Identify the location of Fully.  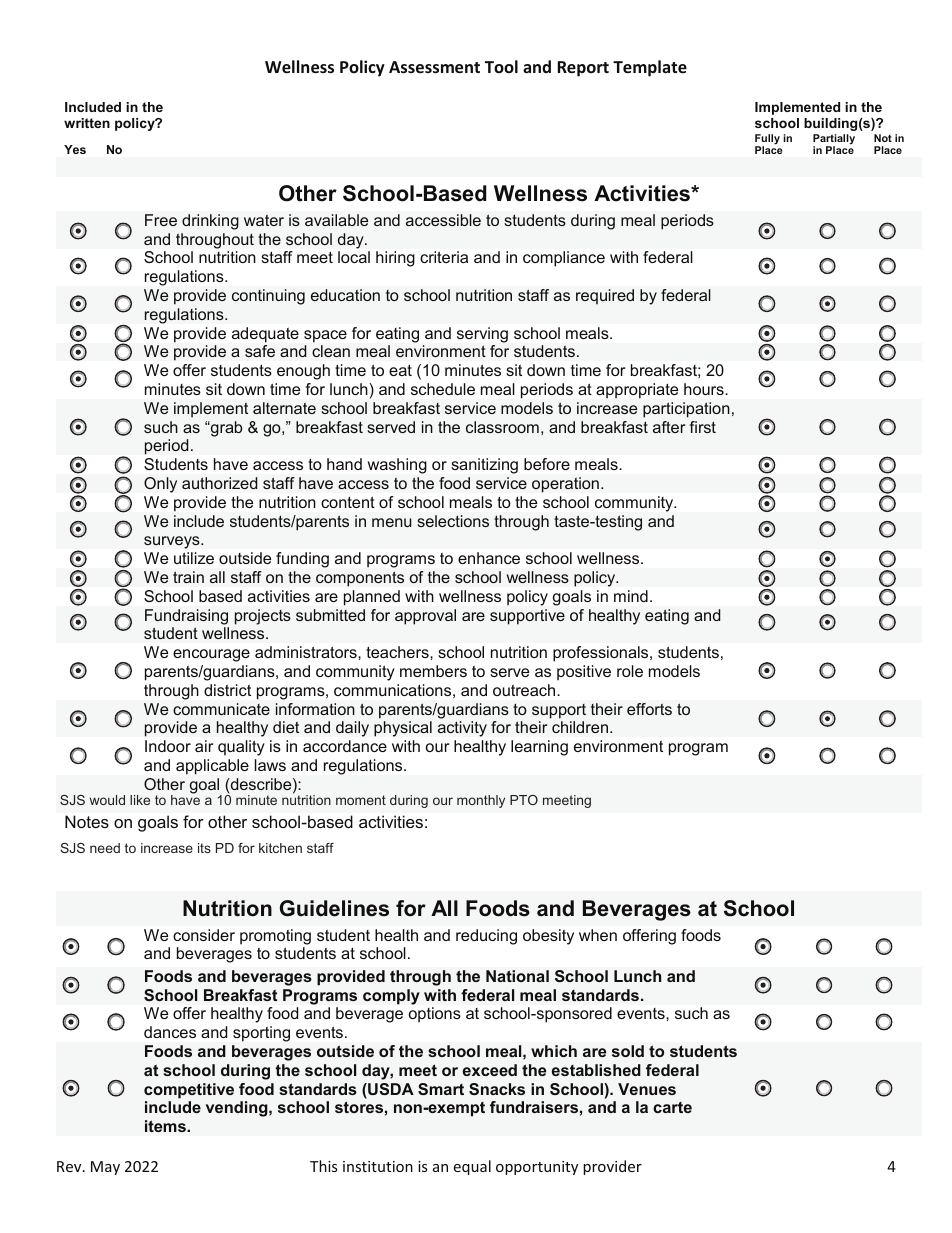
(767, 140).
